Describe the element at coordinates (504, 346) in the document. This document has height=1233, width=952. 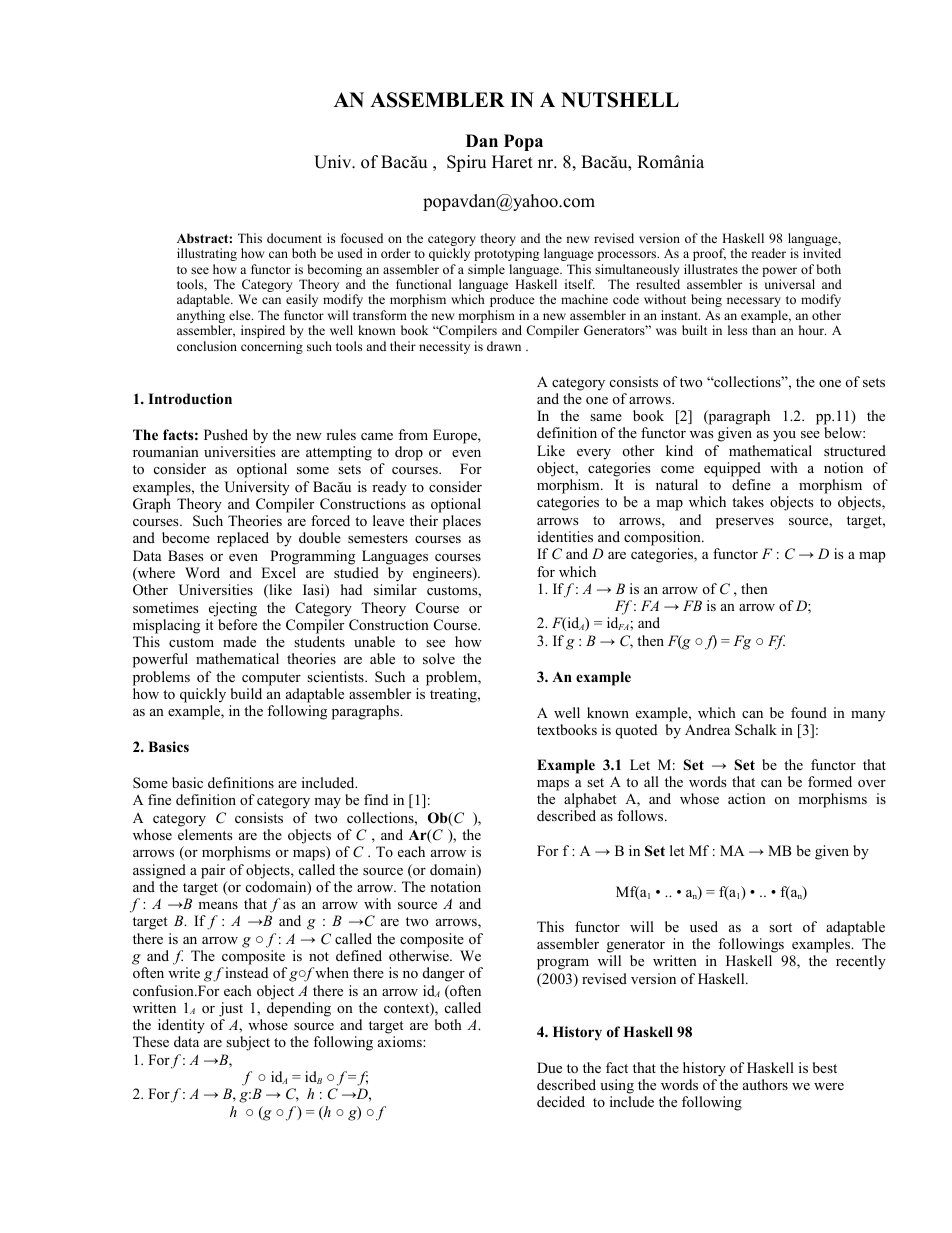
I see `drawn` at that location.
